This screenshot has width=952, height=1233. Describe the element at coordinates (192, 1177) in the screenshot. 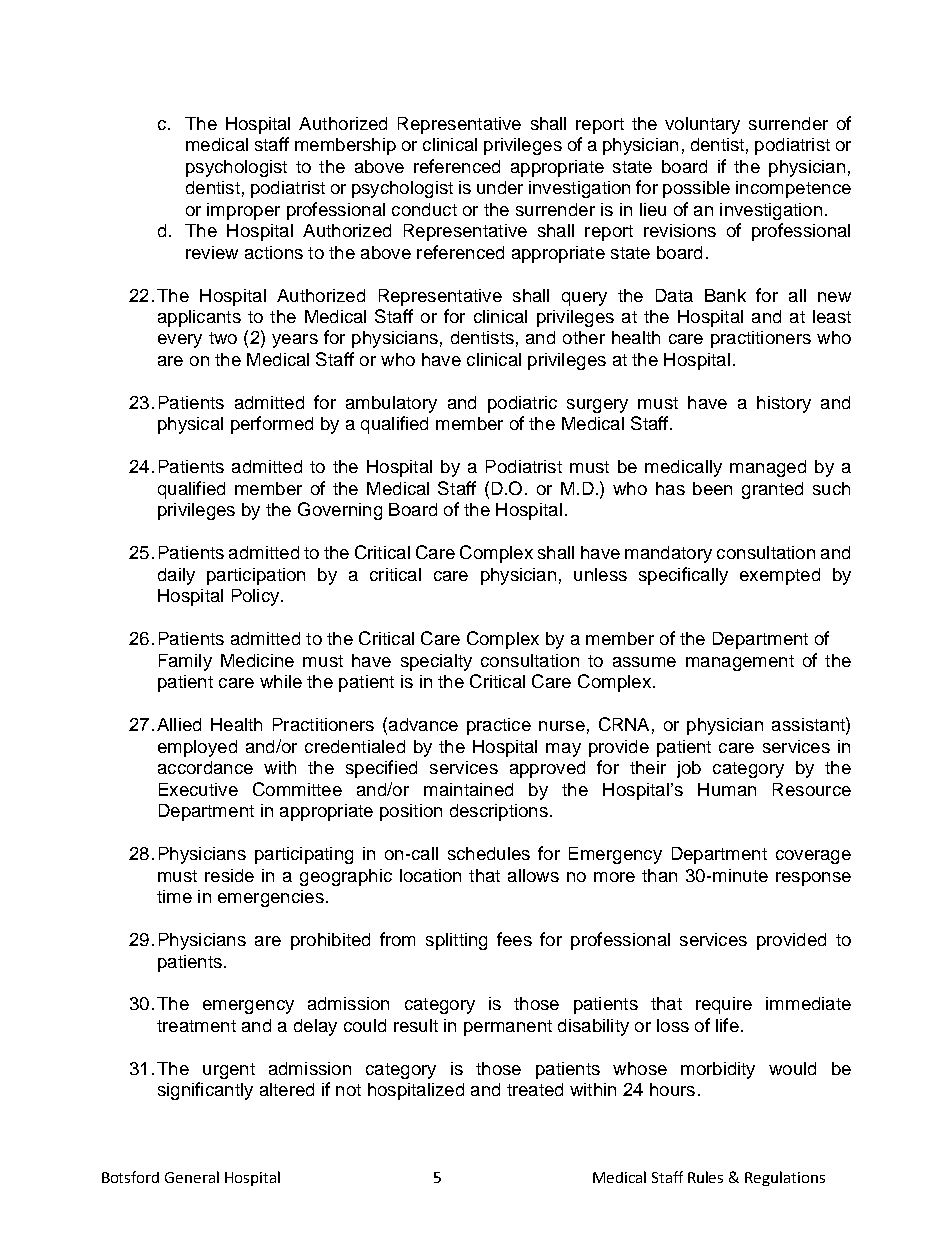

I see `General` at that location.
